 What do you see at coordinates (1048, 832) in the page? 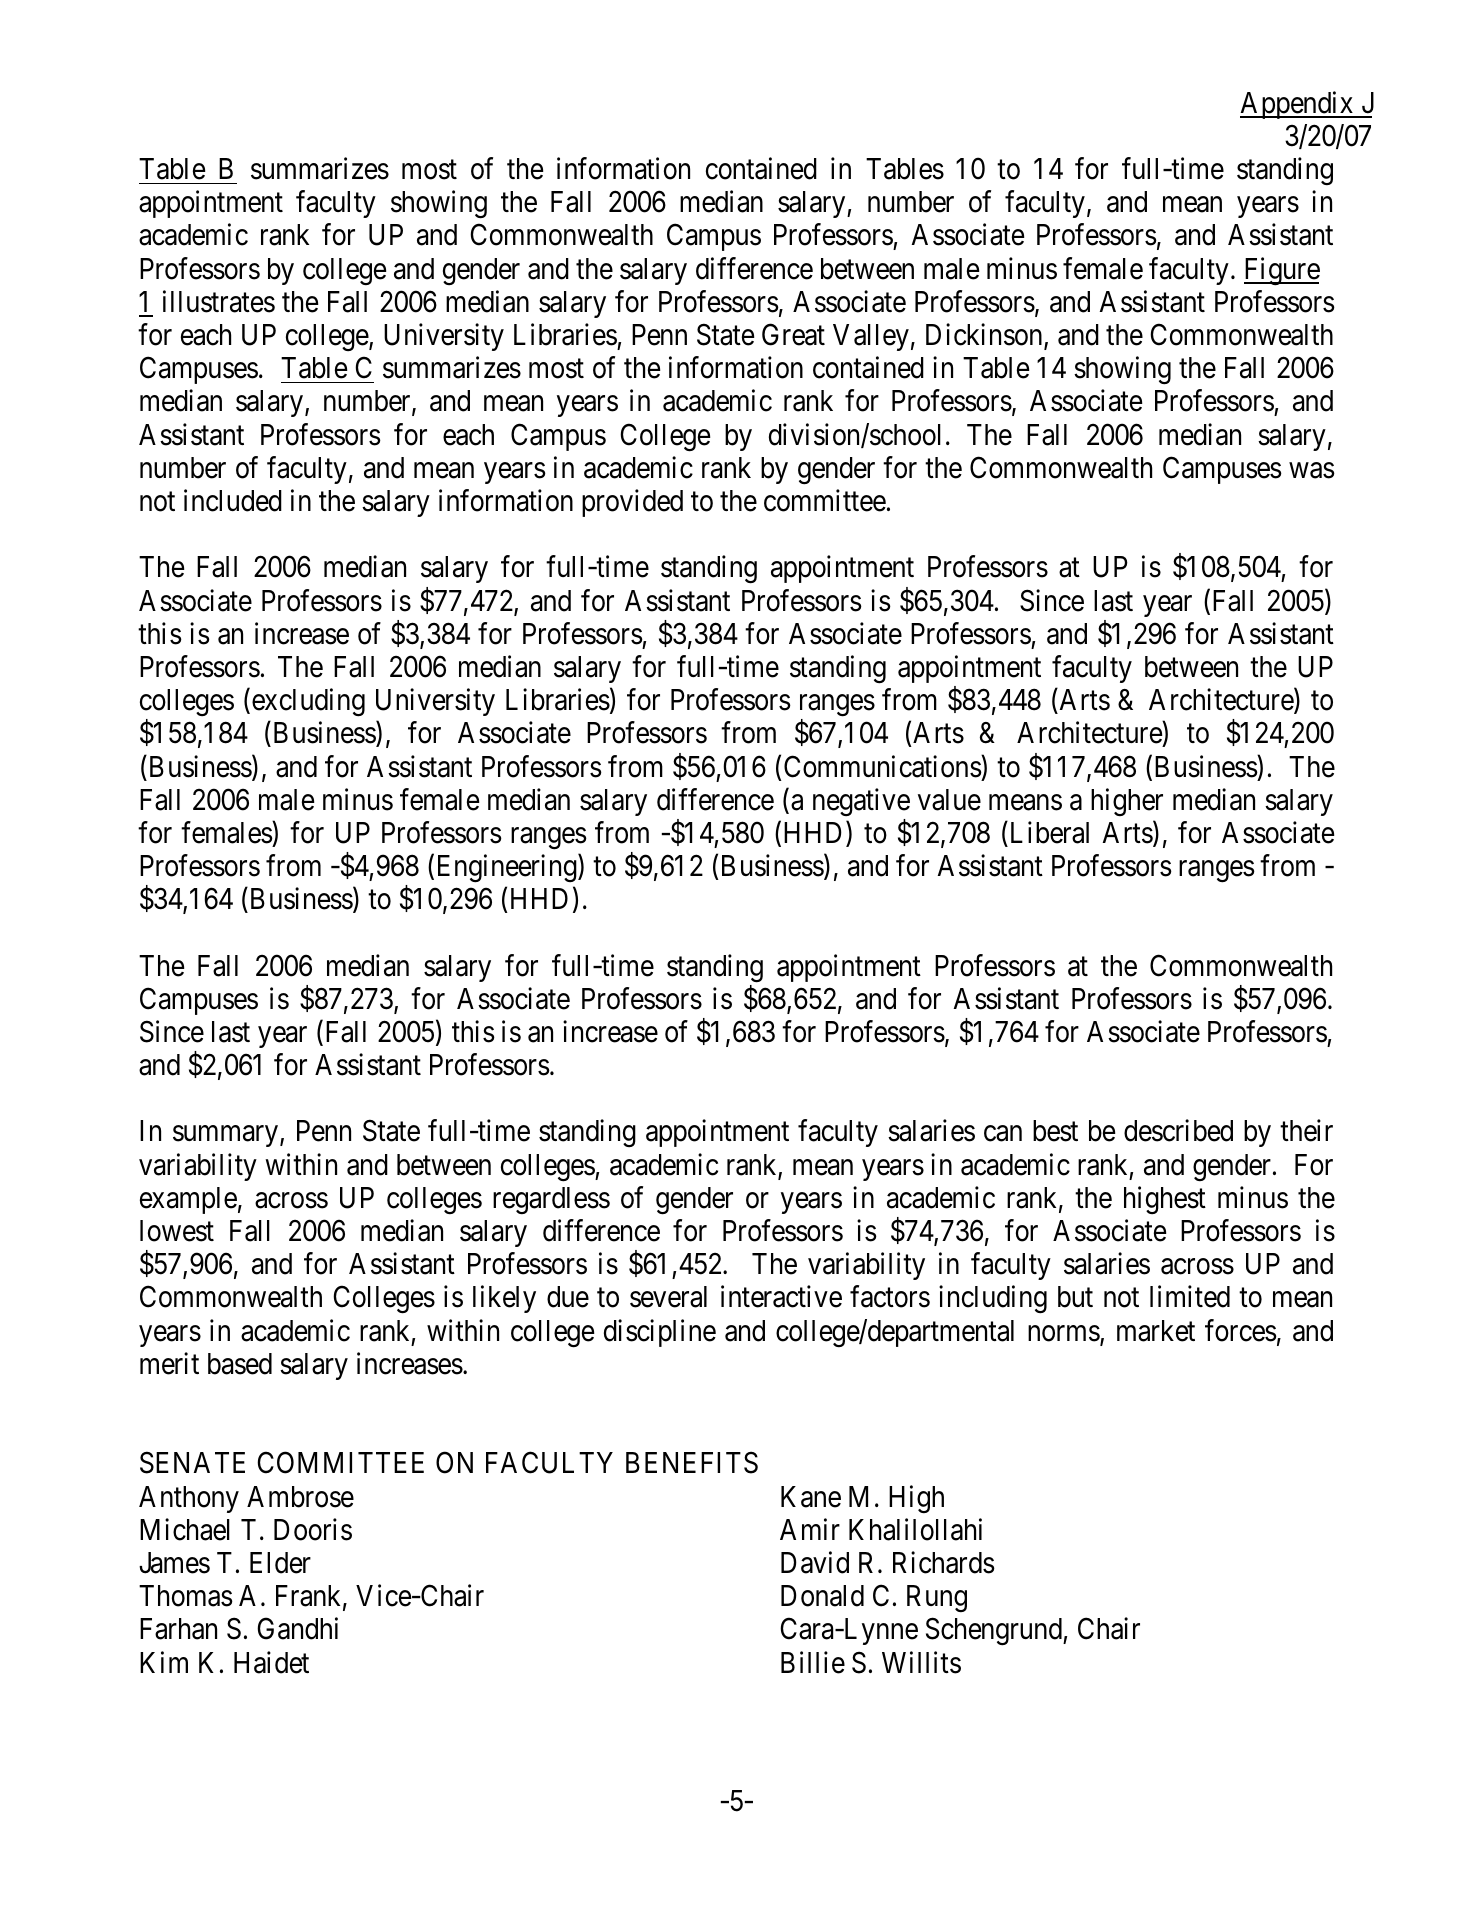
I see `Liberal` at bounding box center [1048, 832].
